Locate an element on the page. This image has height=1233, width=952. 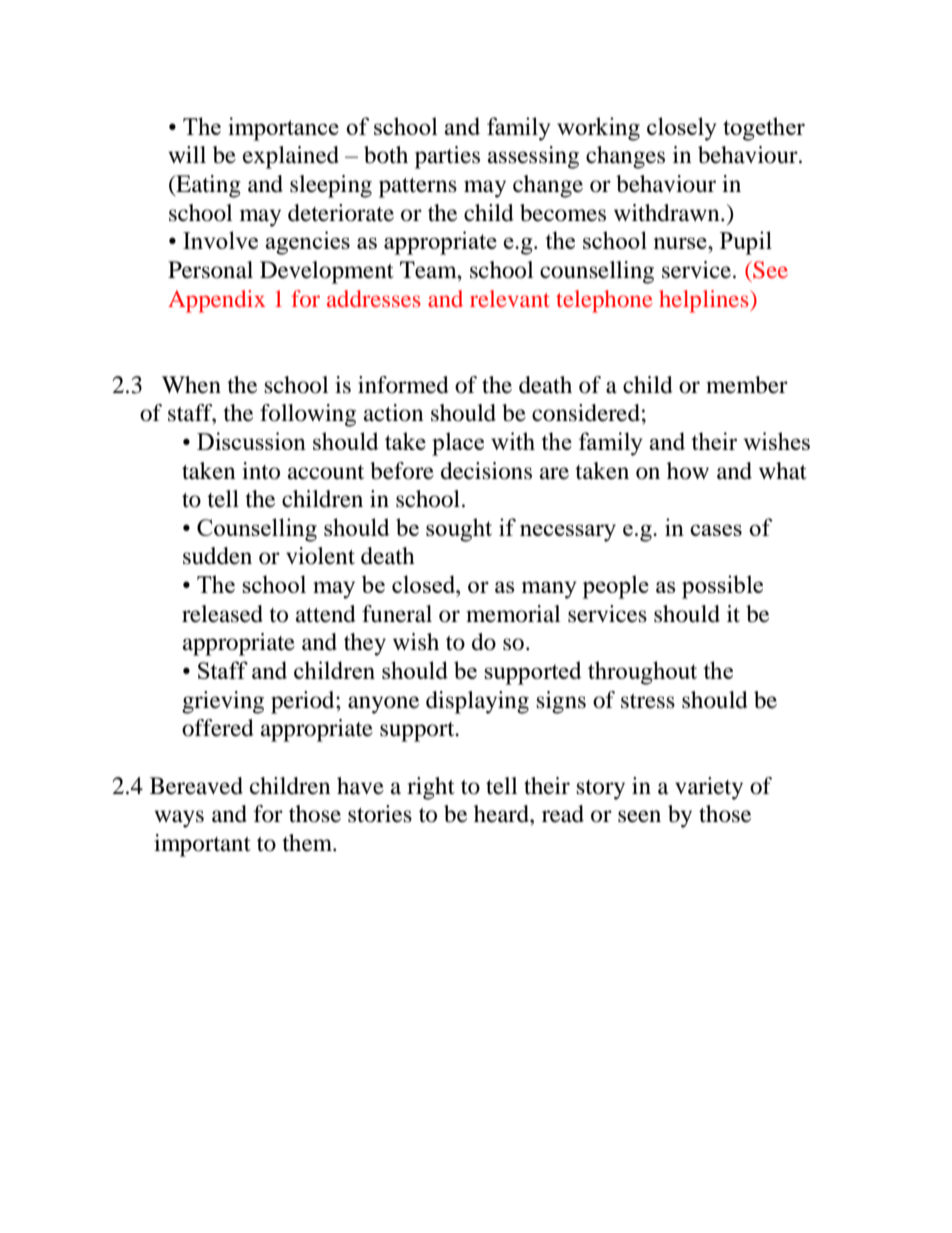
released is located at coordinates (222, 614).
